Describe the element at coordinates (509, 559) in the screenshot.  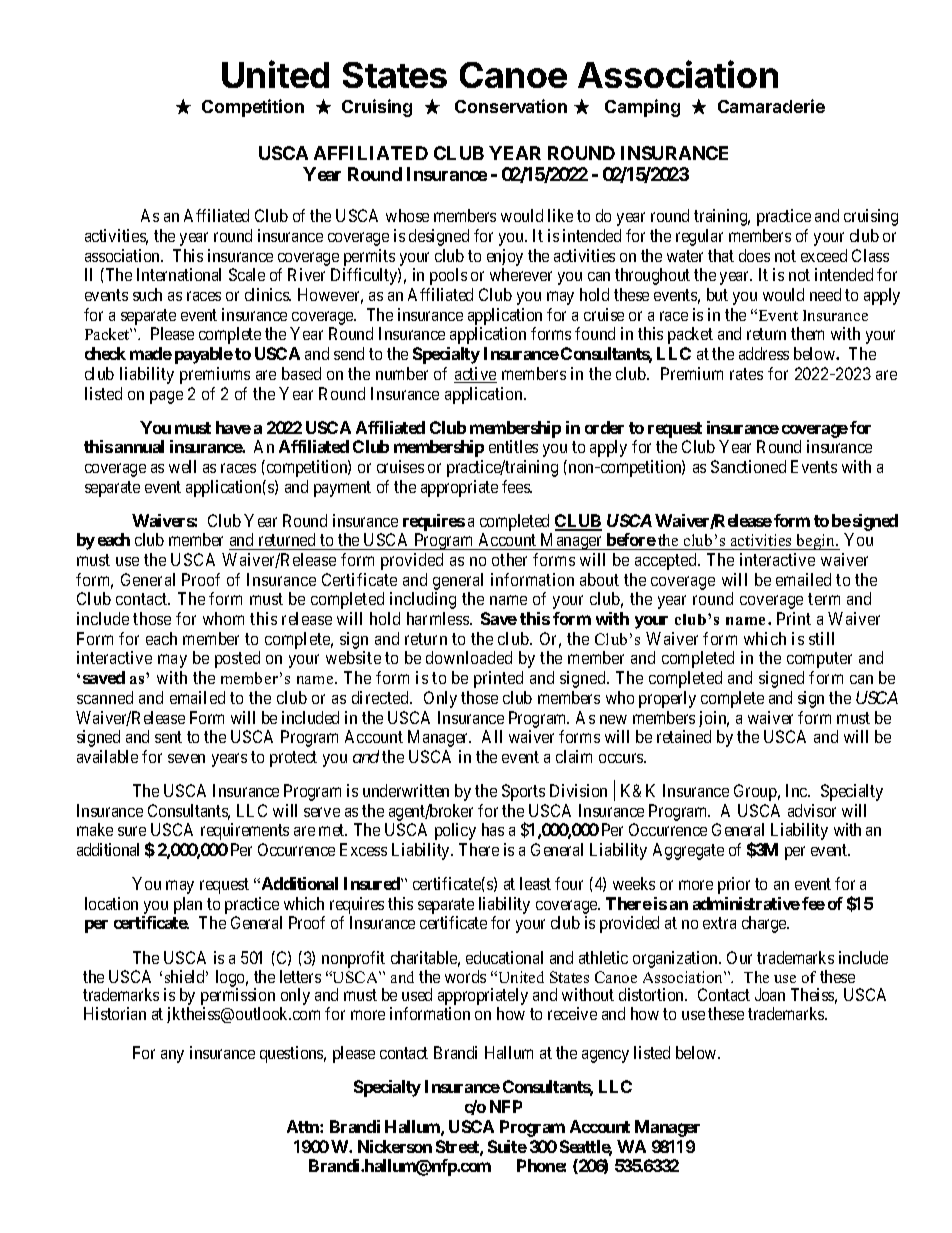
I see `other` at that location.
